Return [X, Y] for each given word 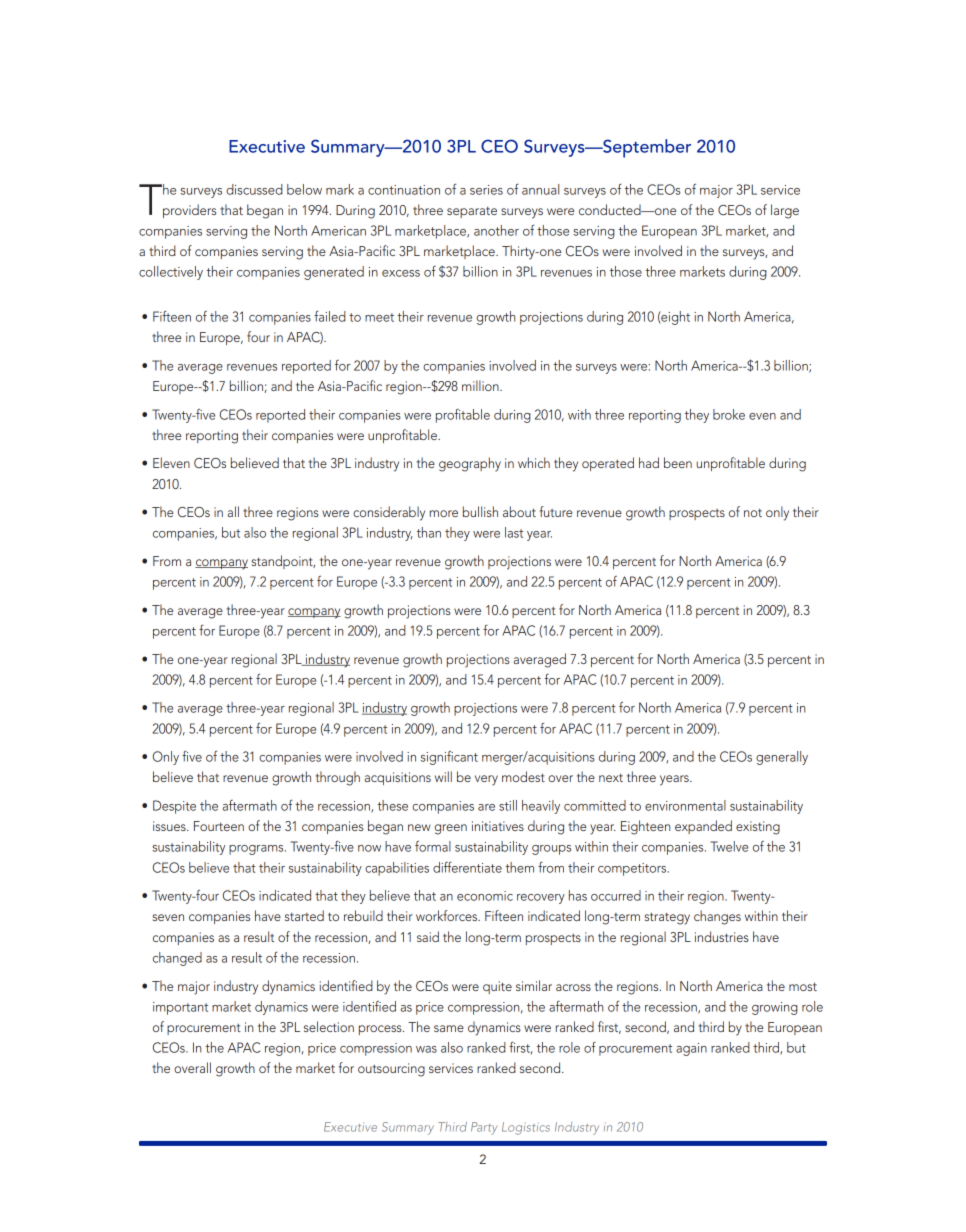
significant [449, 757]
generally [782, 758]
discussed [254, 189]
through [337, 778]
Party [484, 1128]
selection [329, 1026]
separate [472, 212]
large [785, 211]
